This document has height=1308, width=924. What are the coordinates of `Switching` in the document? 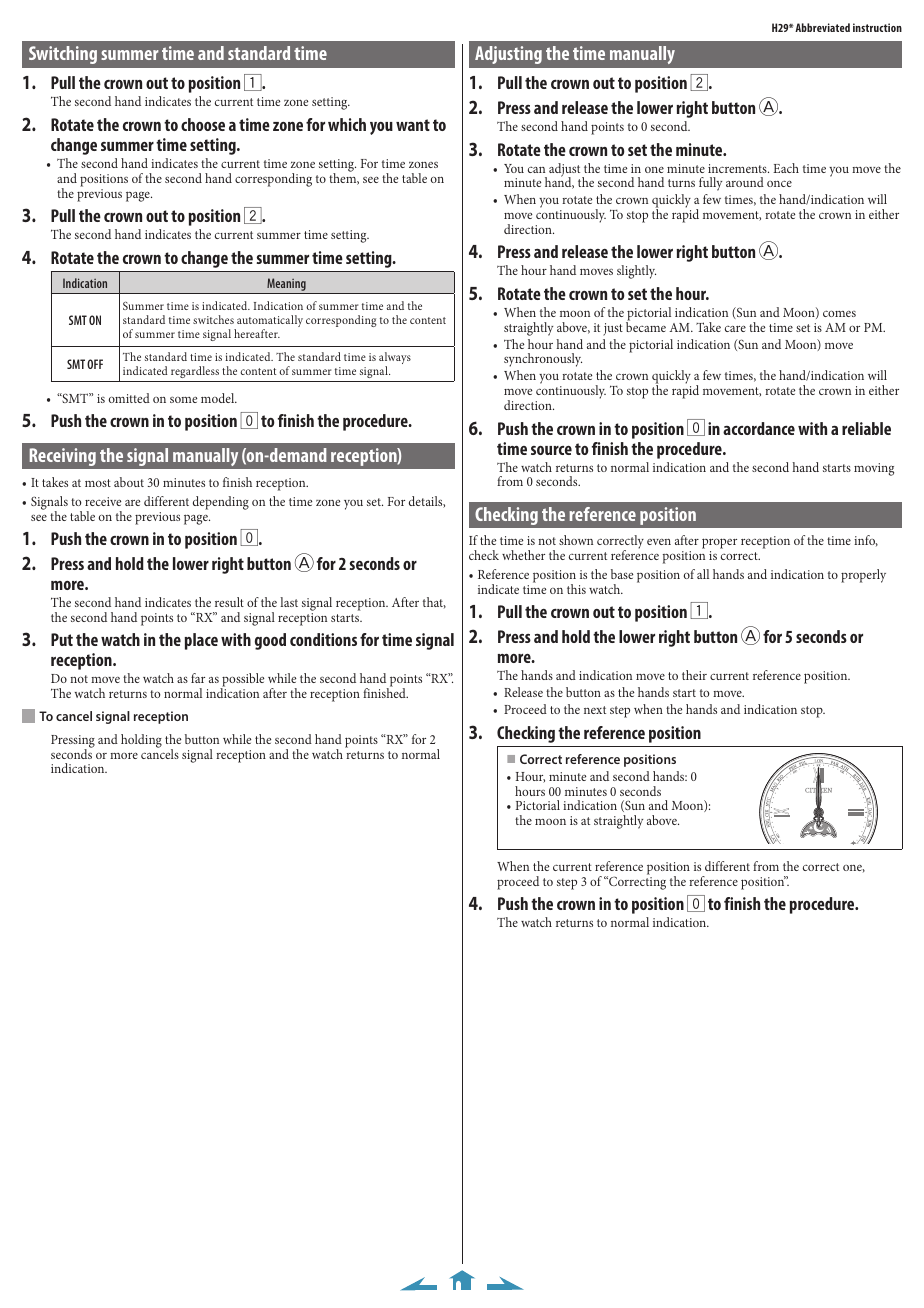 It's located at (63, 55).
